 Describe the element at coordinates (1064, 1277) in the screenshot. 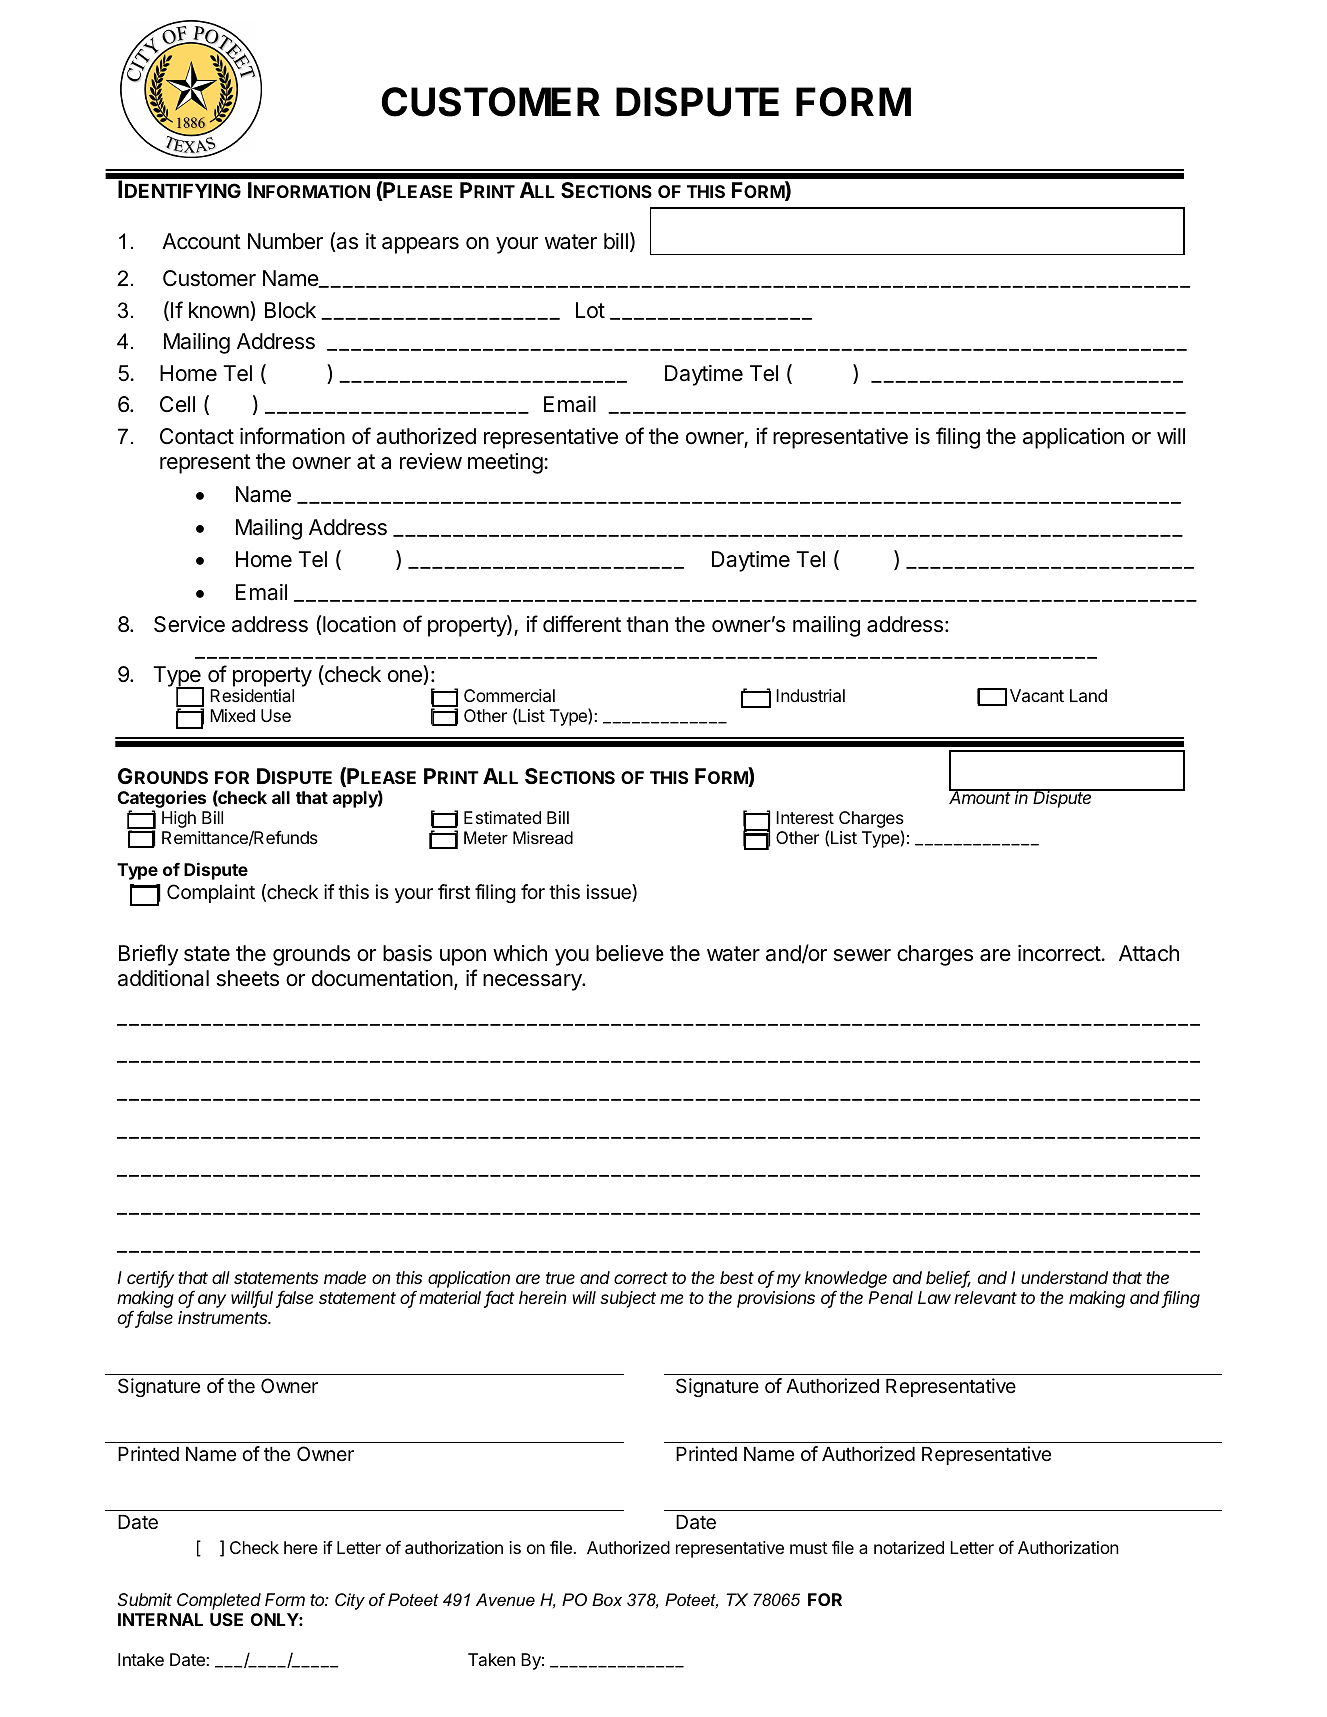

I see `understand` at that location.
